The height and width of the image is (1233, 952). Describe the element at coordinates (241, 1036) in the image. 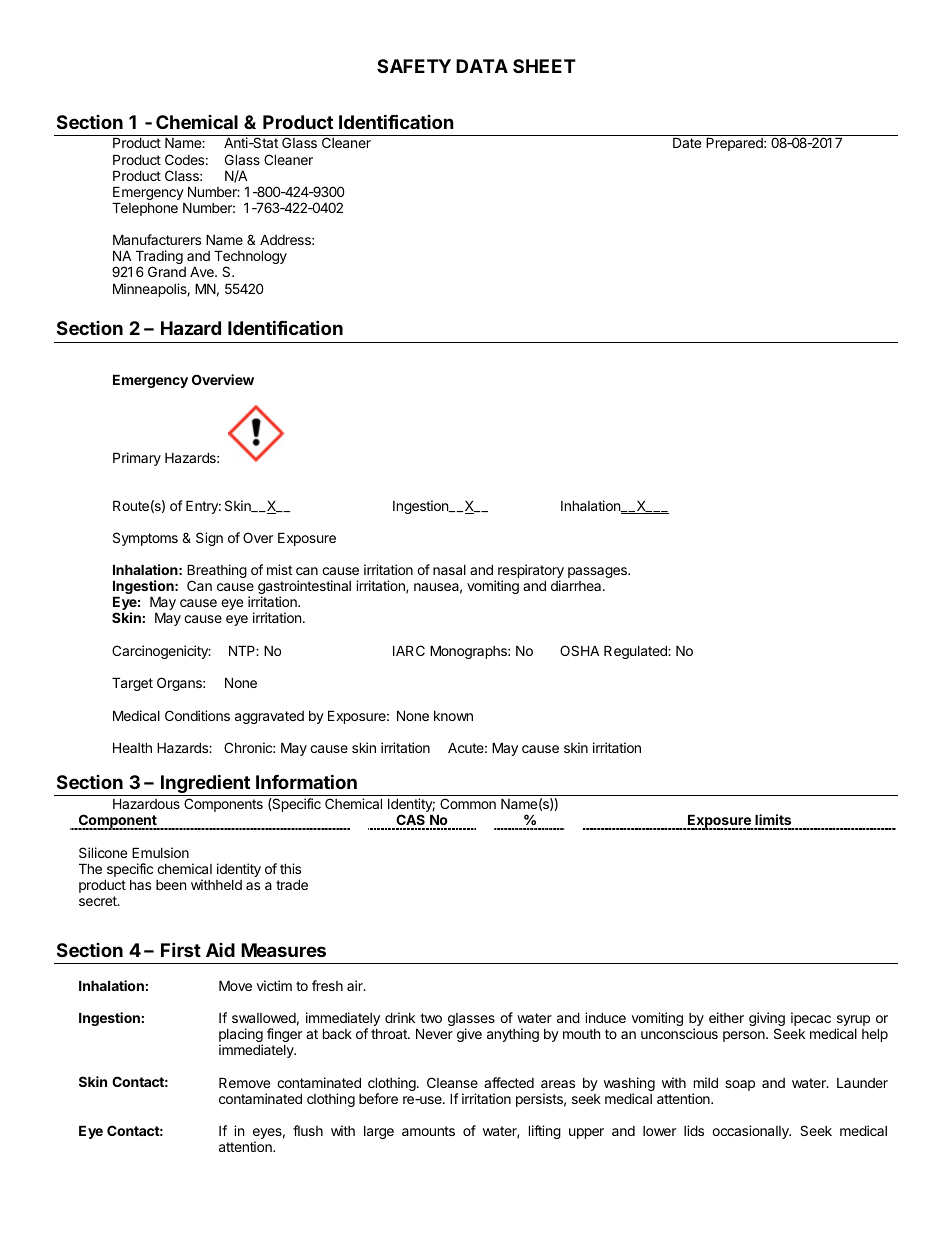

I see `placing` at that location.
